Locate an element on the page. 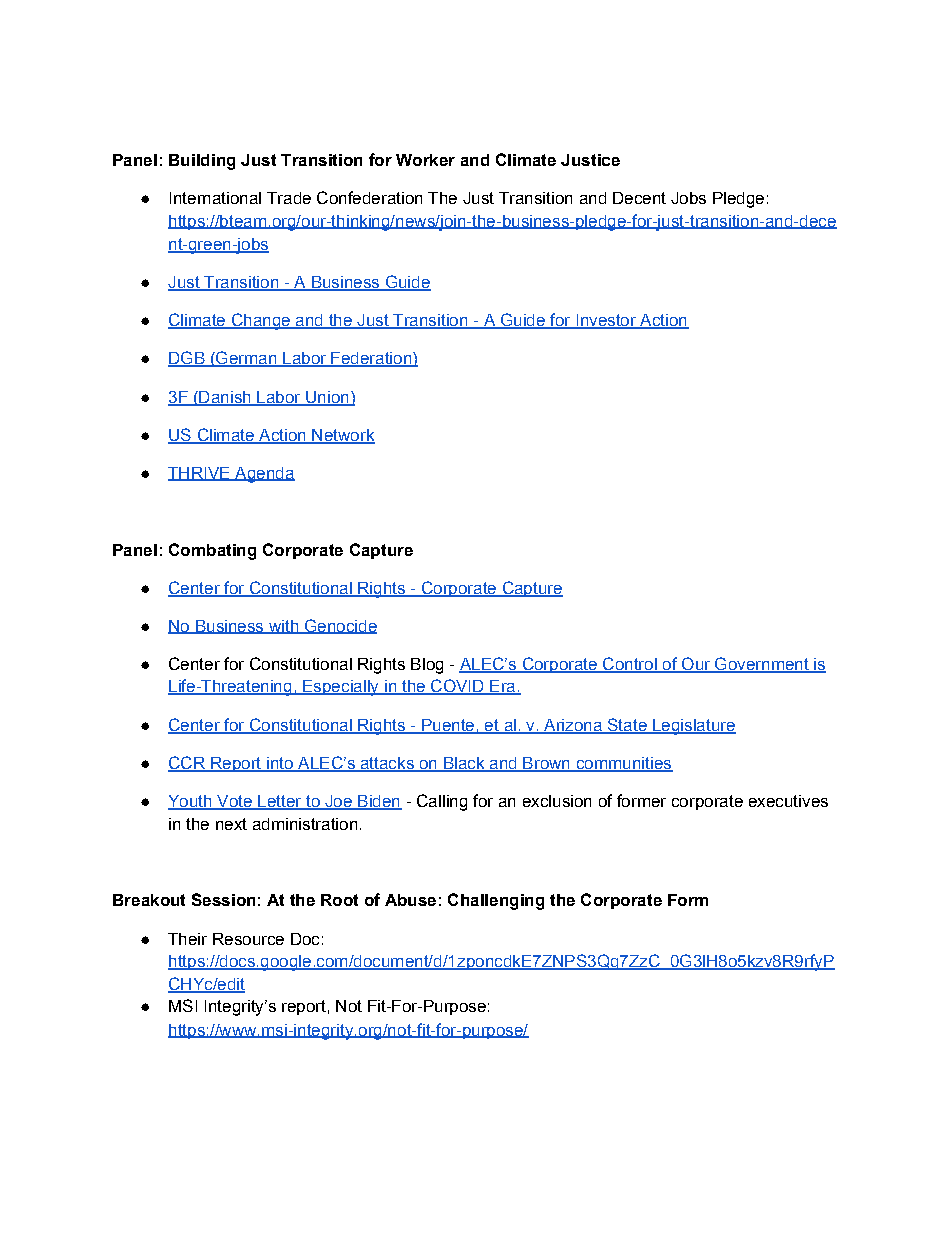  CCR is located at coordinates (187, 764).
